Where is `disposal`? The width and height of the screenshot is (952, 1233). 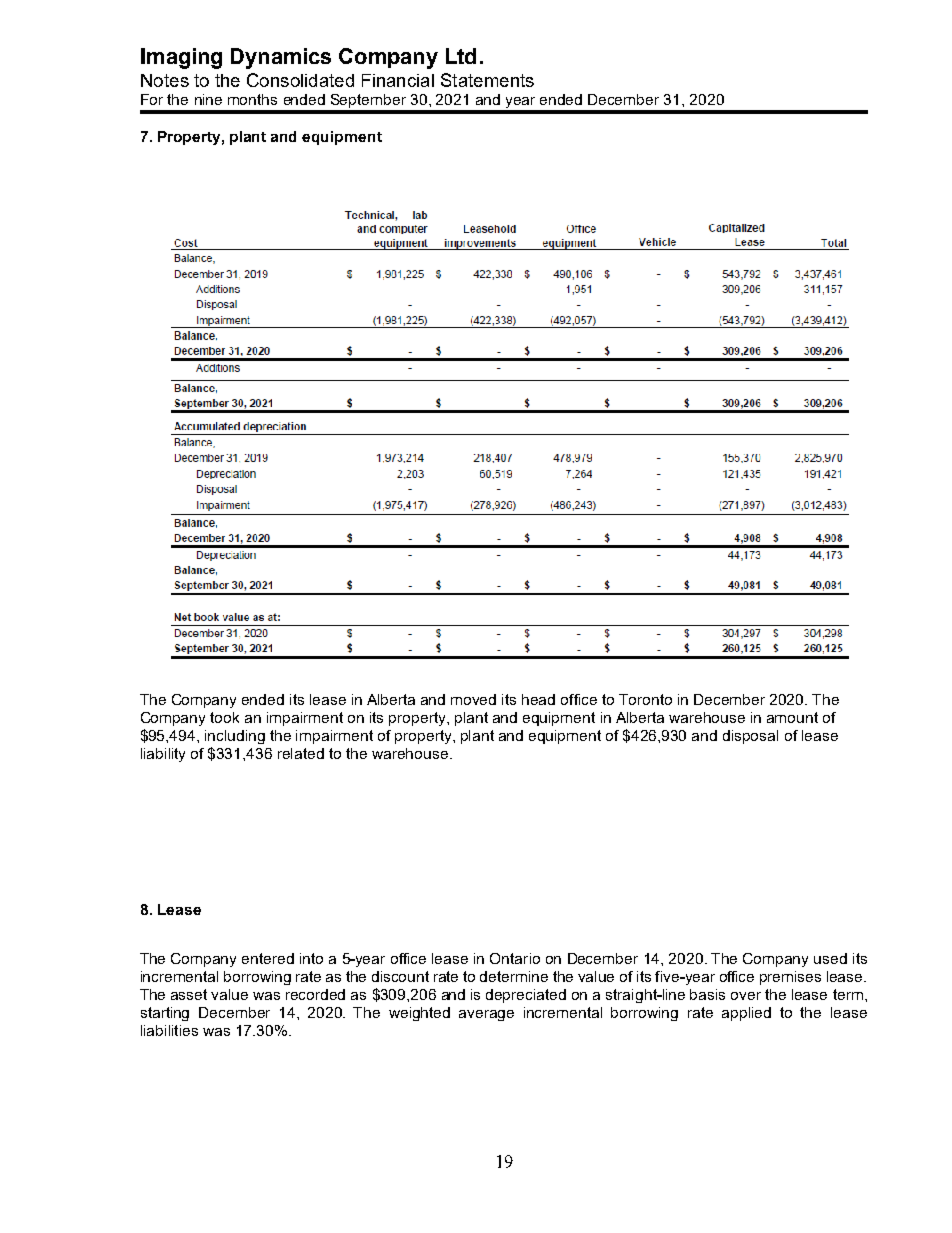 disposal is located at coordinates (750, 737).
